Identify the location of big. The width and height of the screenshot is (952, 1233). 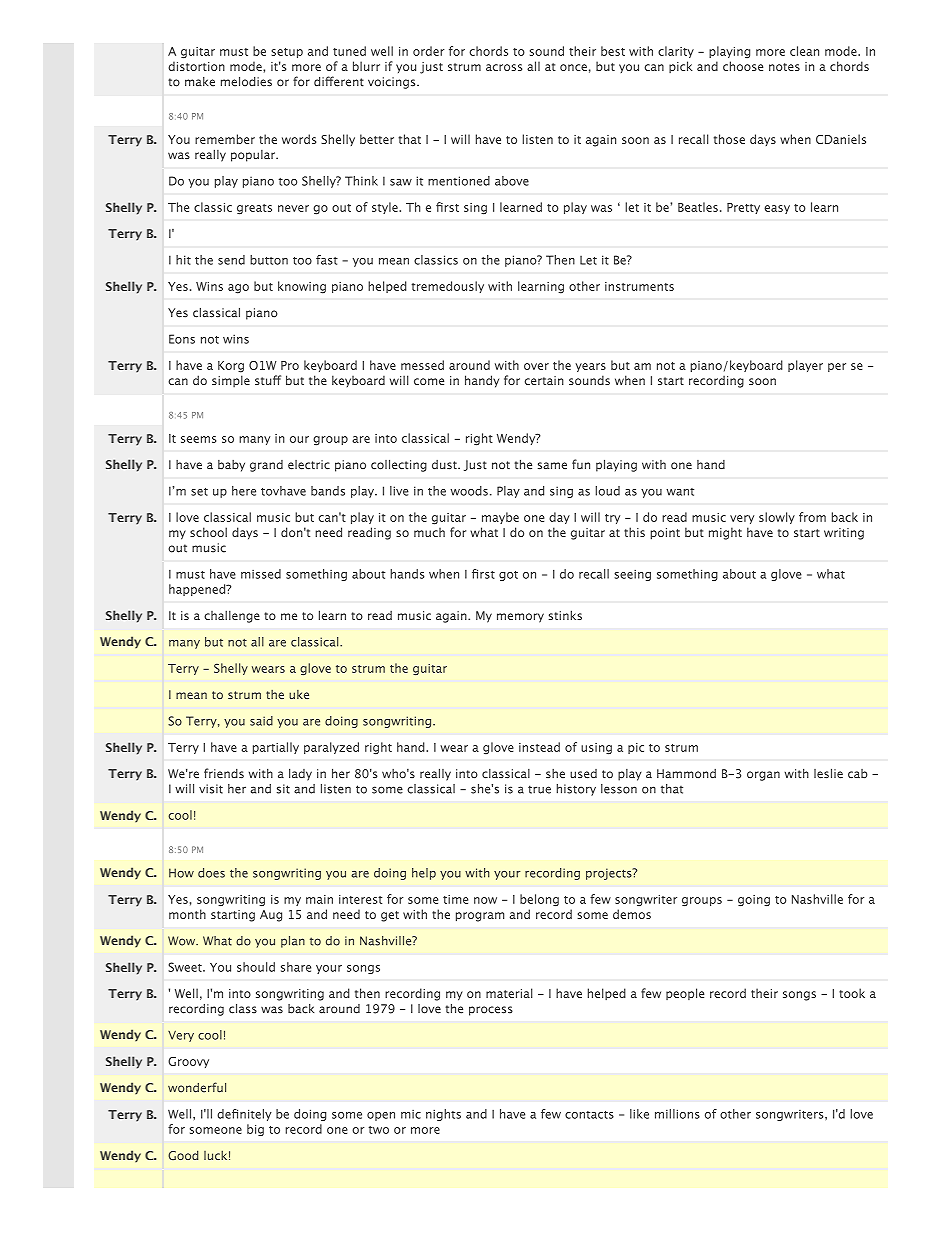
(255, 1130).
